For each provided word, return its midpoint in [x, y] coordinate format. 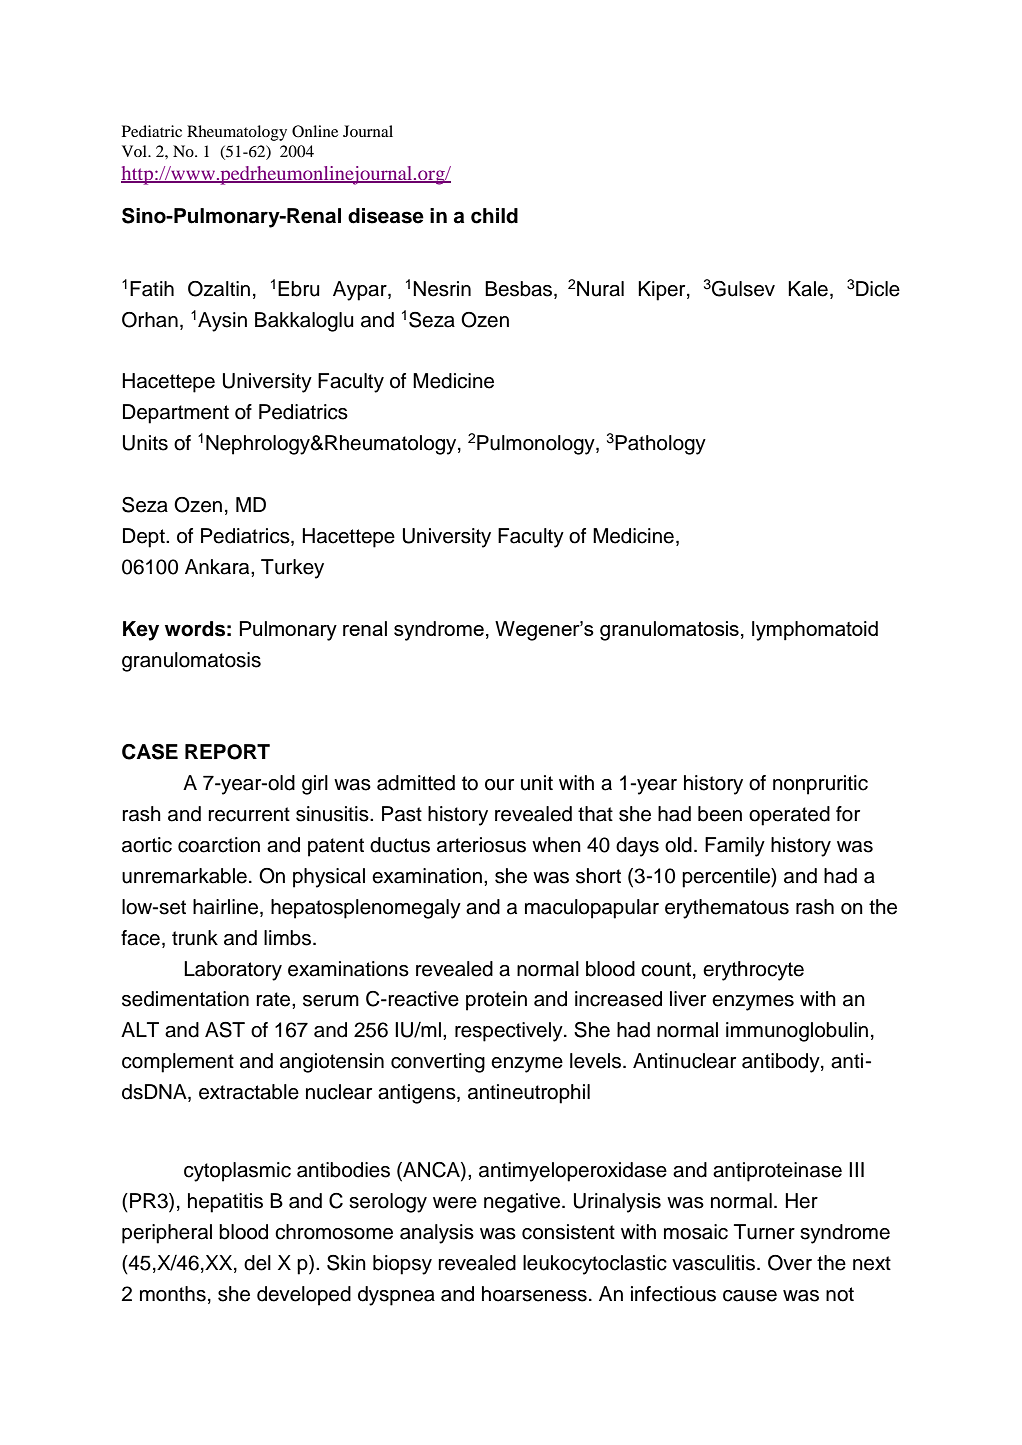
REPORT [227, 752]
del [257, 1263]
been [720, 814]
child [494, 216]
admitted [416, 783]
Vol [135, 151]
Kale [808, 289]
